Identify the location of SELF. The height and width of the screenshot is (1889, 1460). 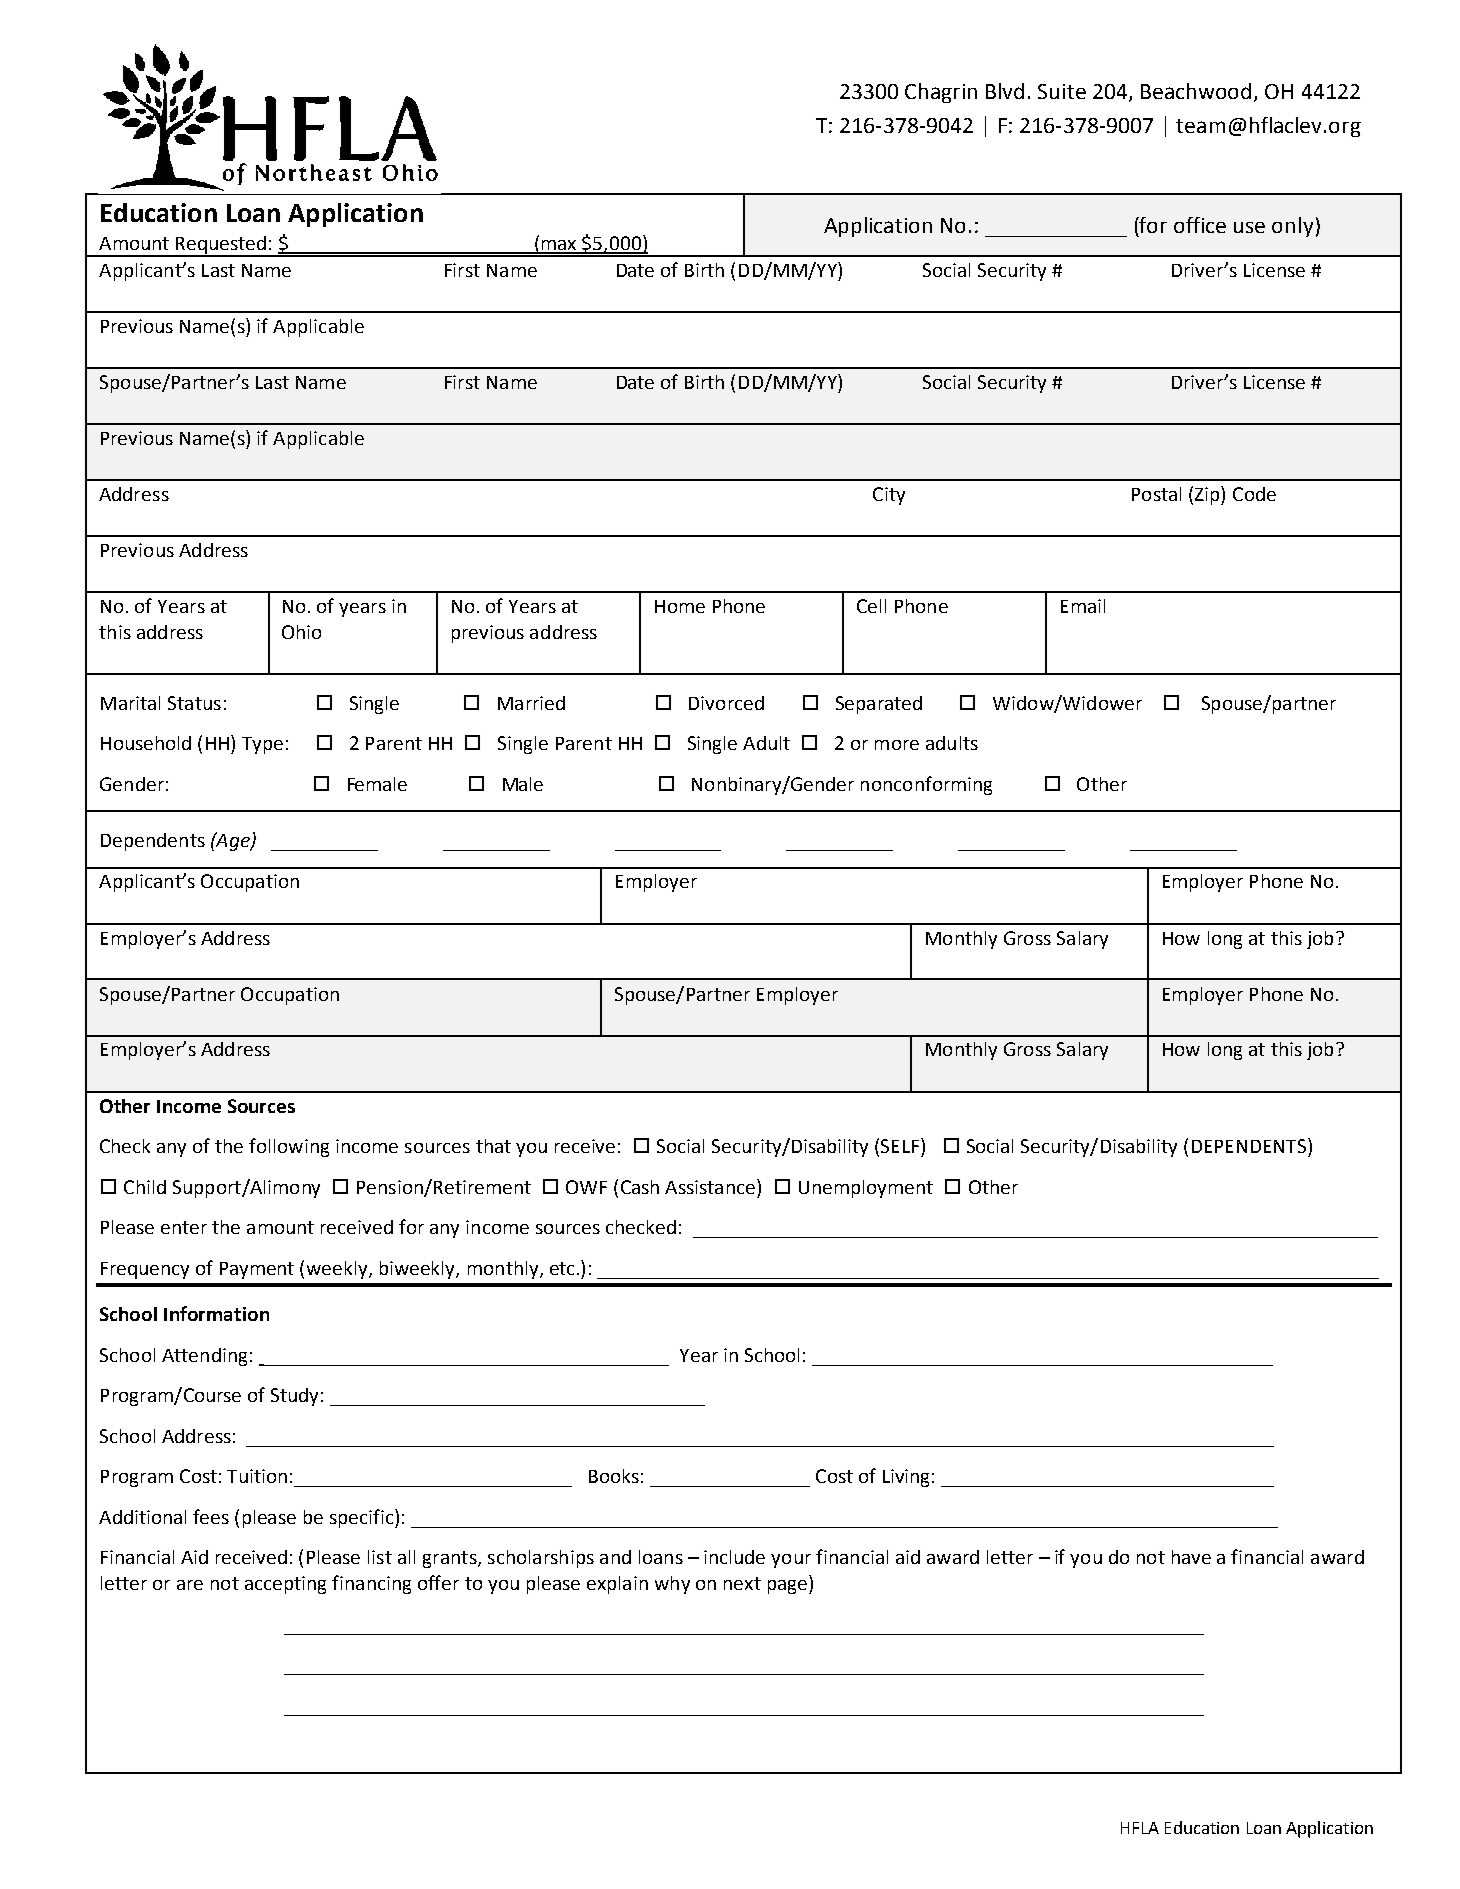
(901, 1145).
